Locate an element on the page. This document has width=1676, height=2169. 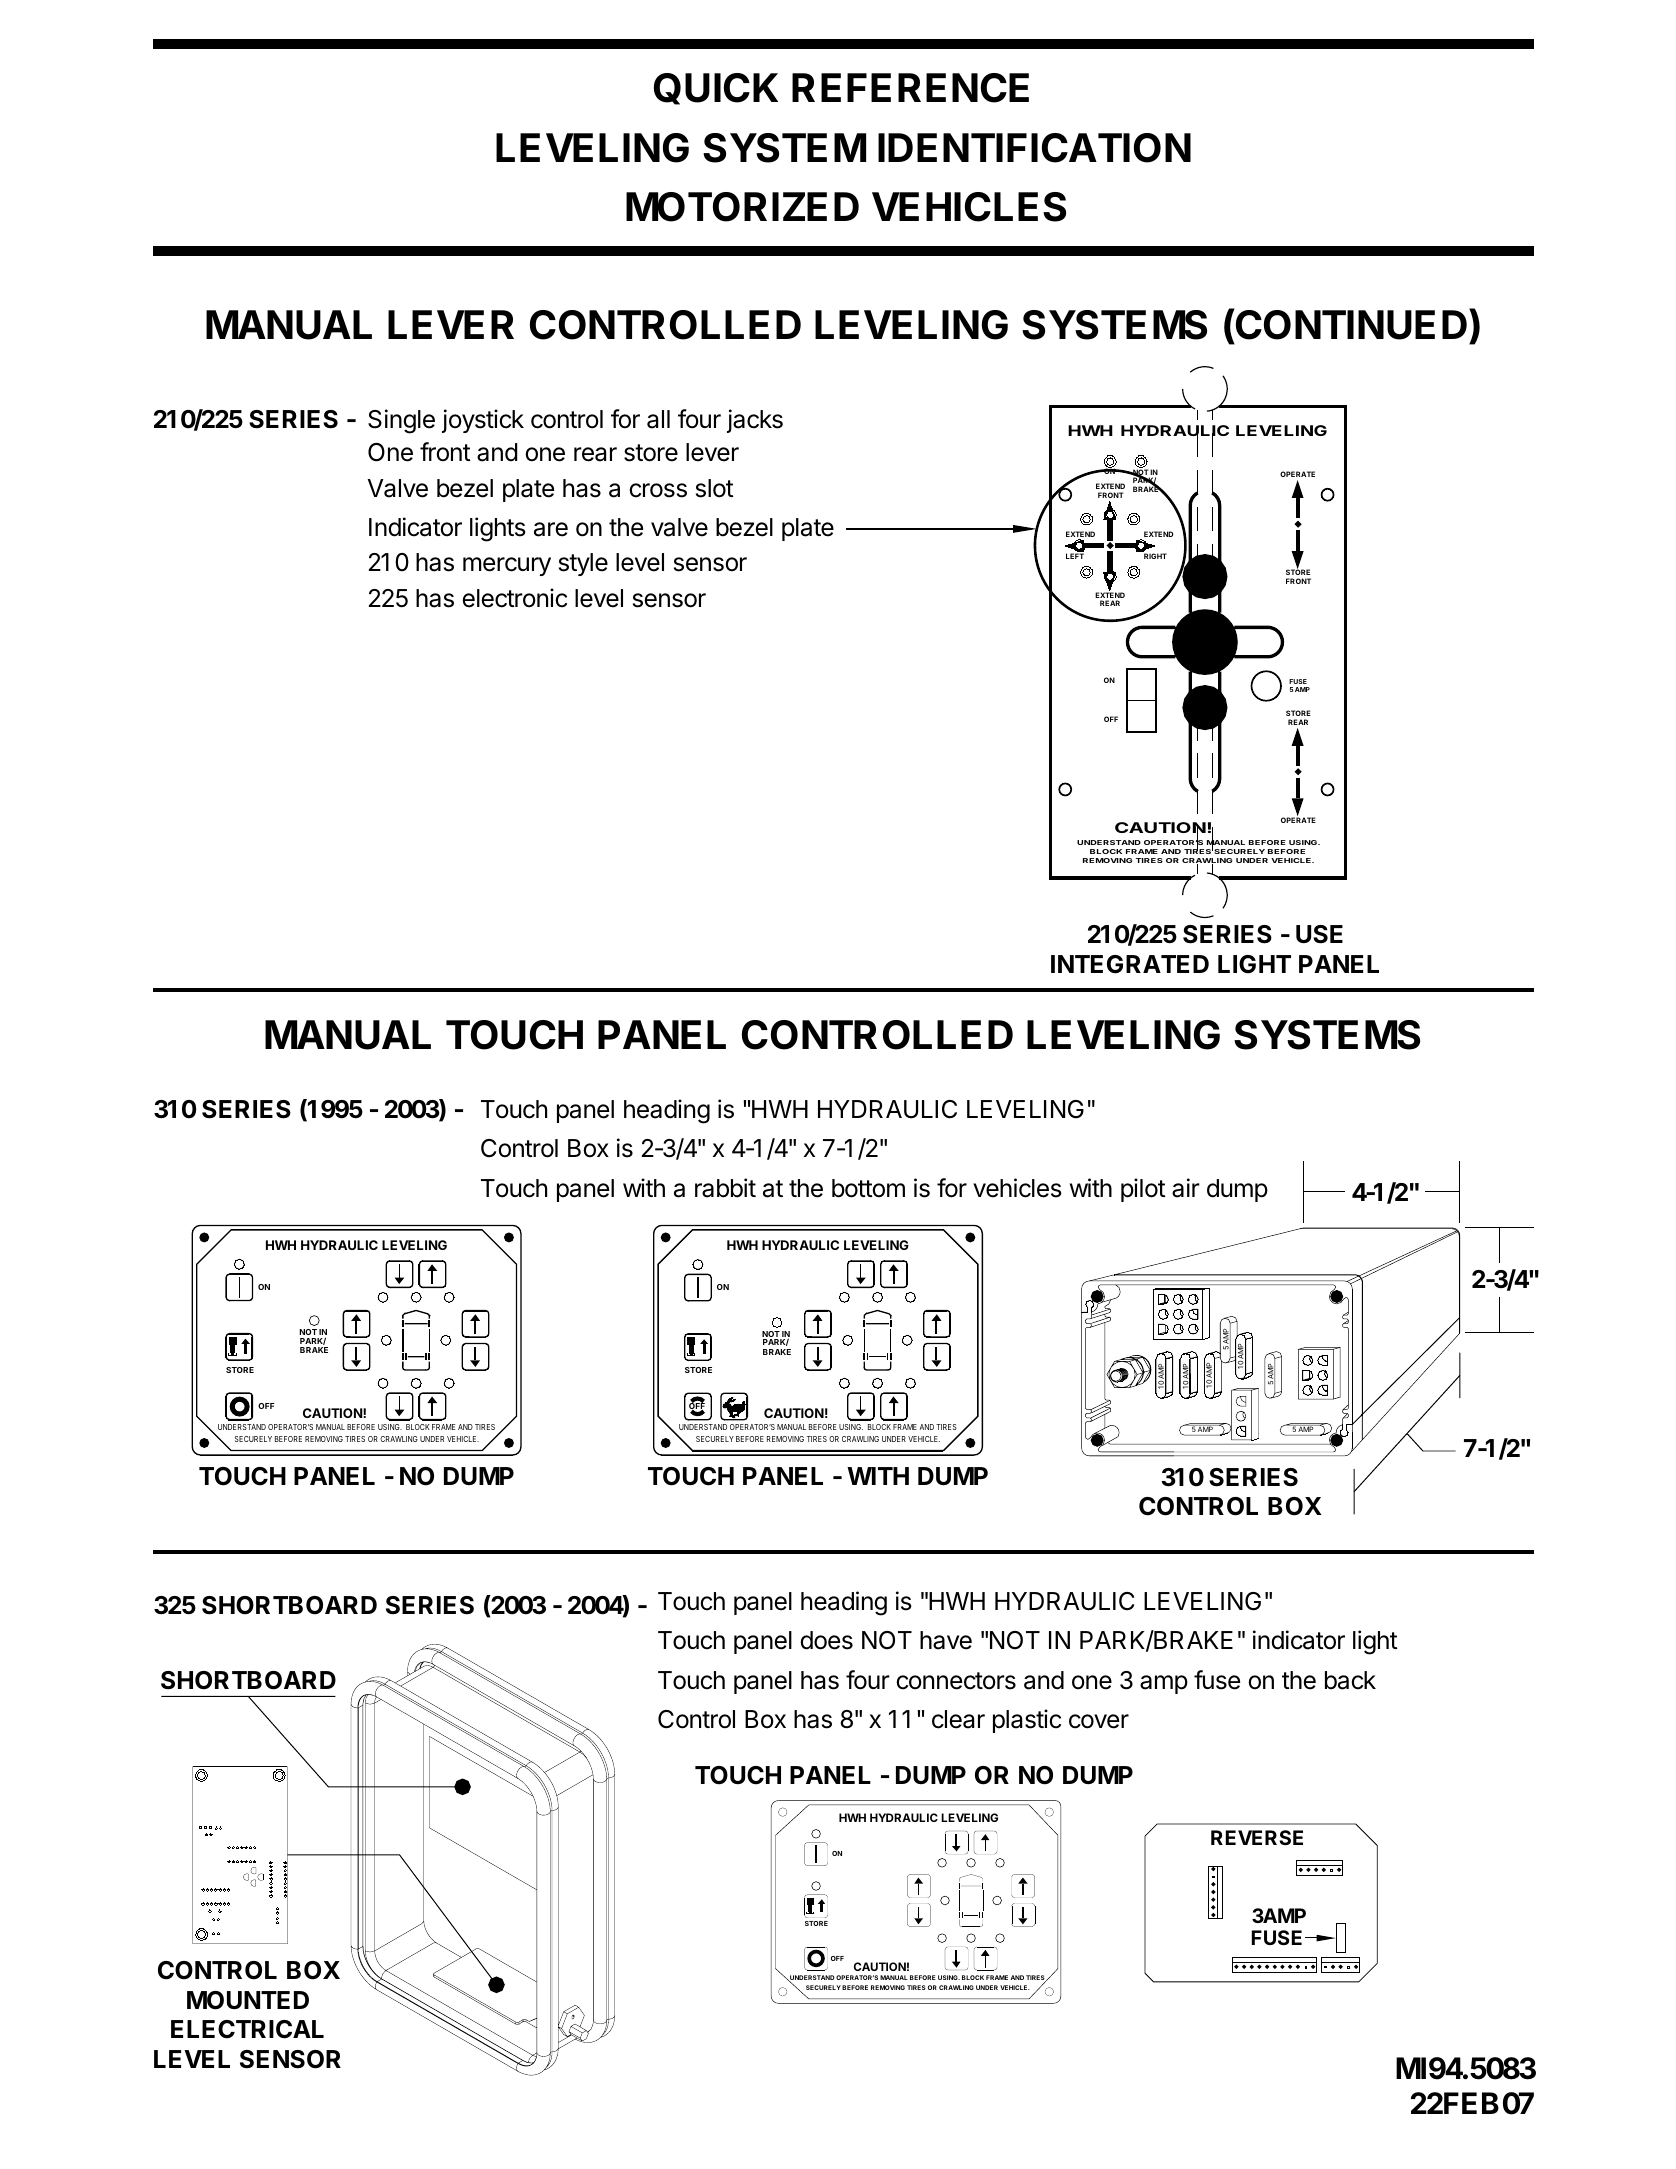
clear is located at coordinates (958, 1719).
